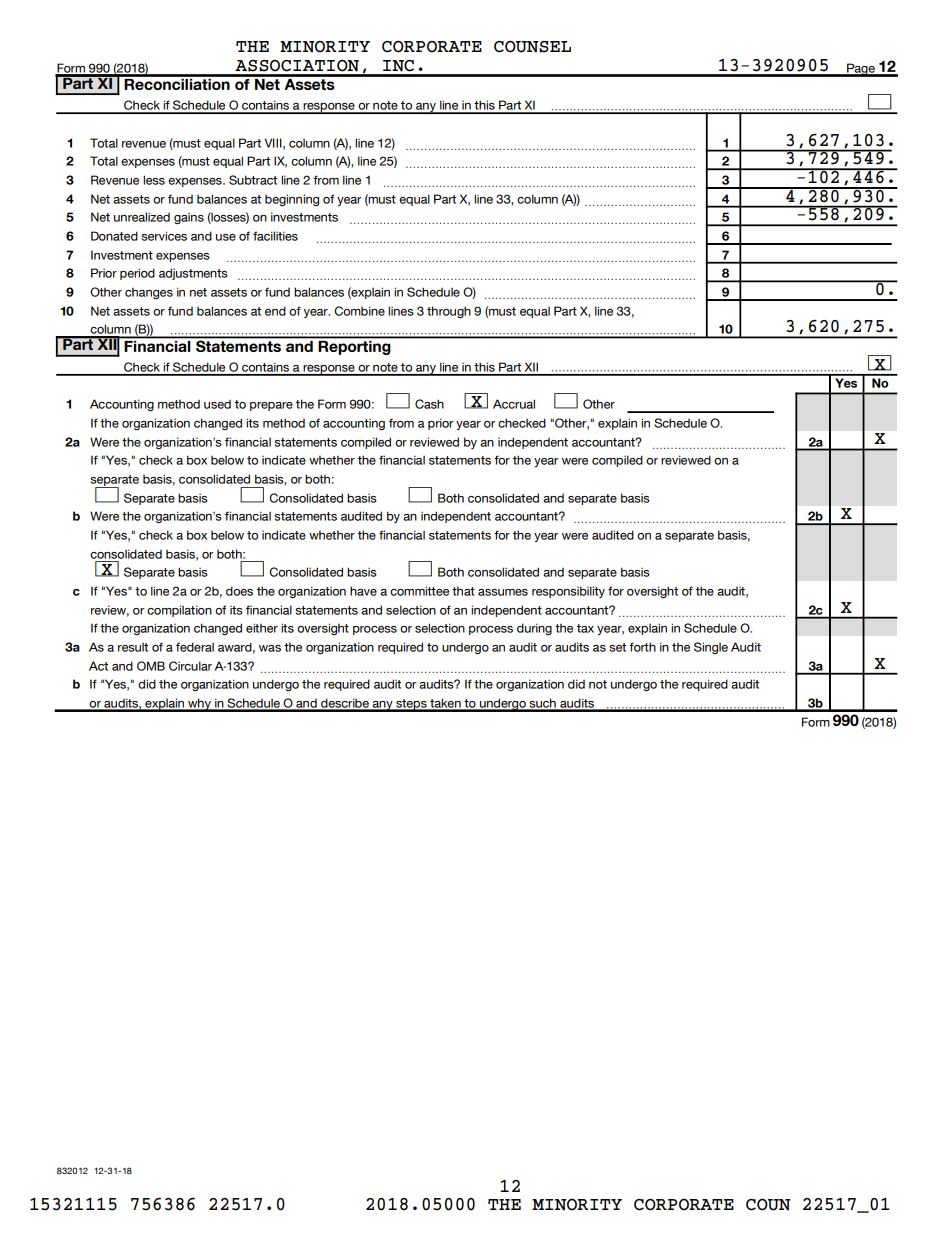 This screenshot has width=952, height=1233. I want to click on used, so click(217, 404).
